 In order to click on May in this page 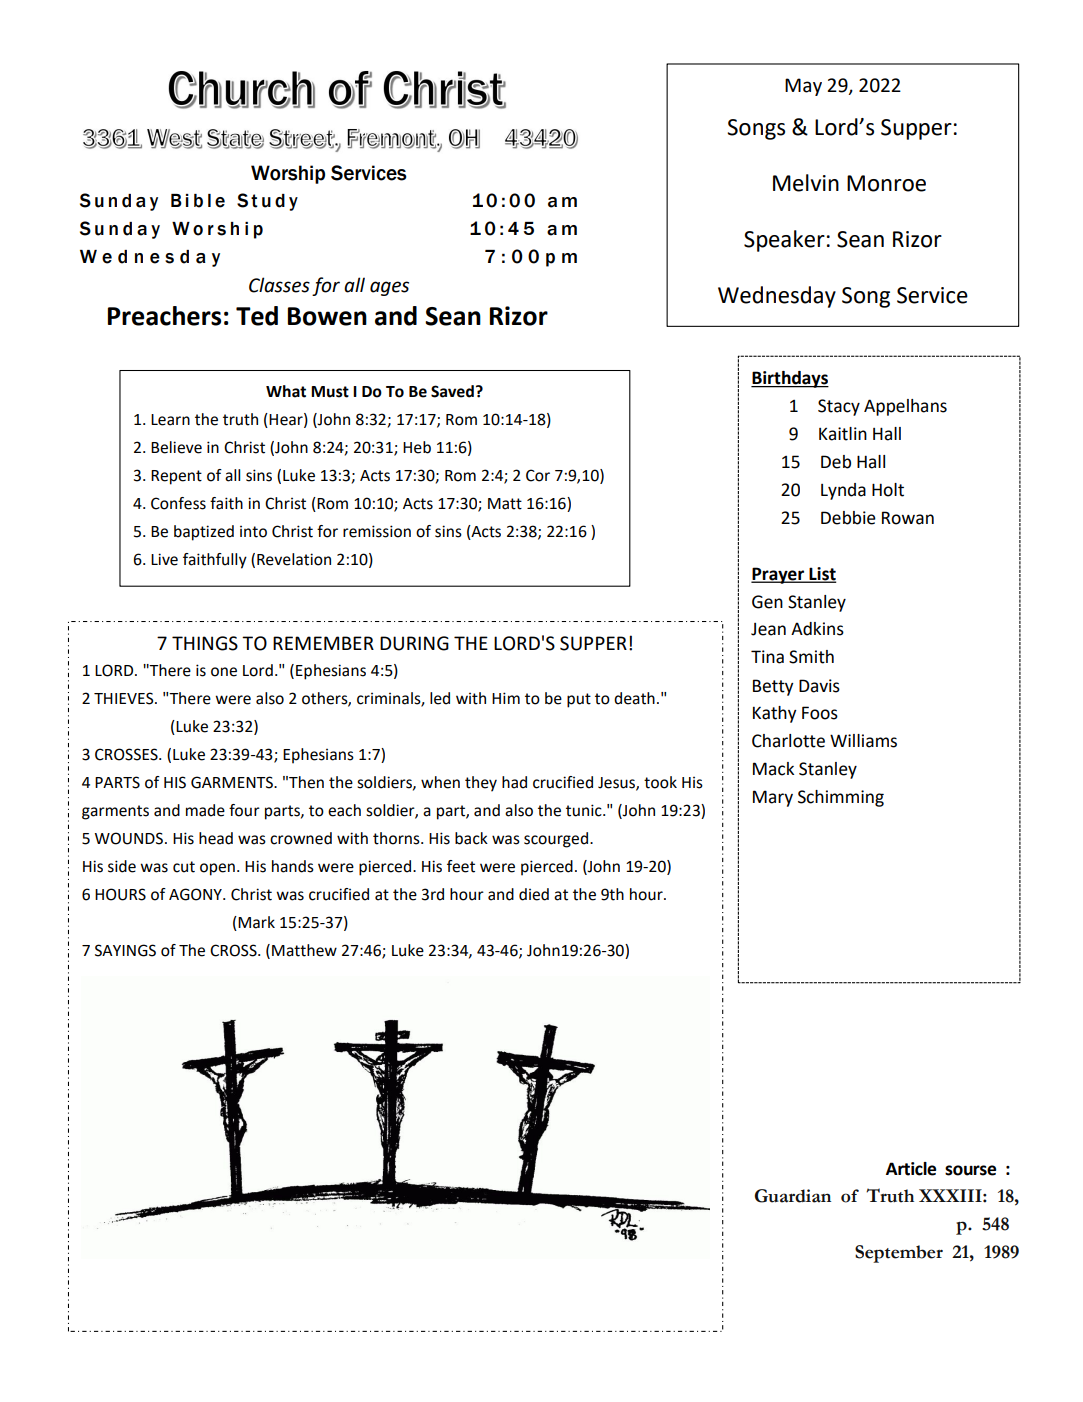, I will do `click(803, 87)`.
